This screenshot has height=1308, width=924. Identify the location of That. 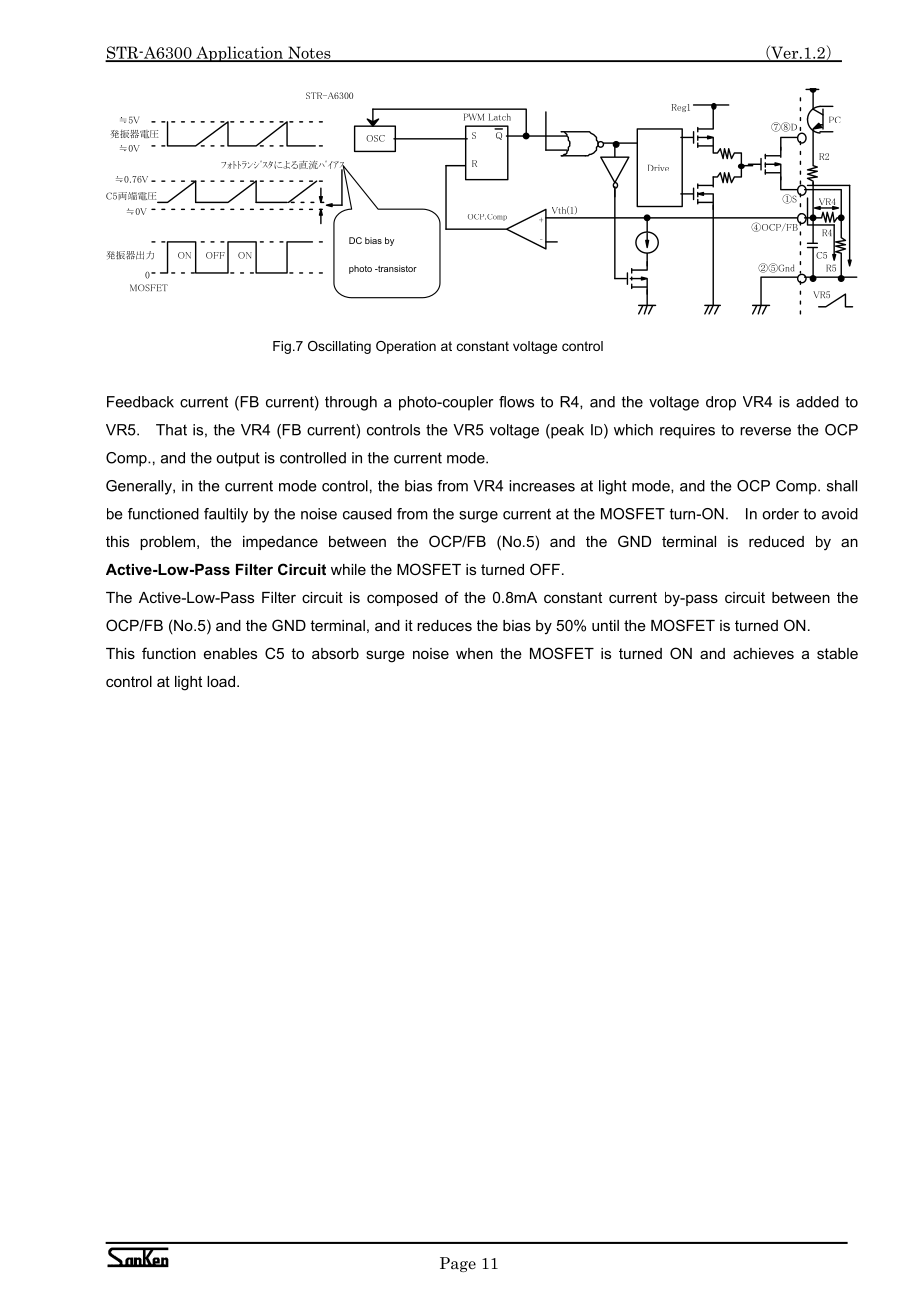
(171, 430).
